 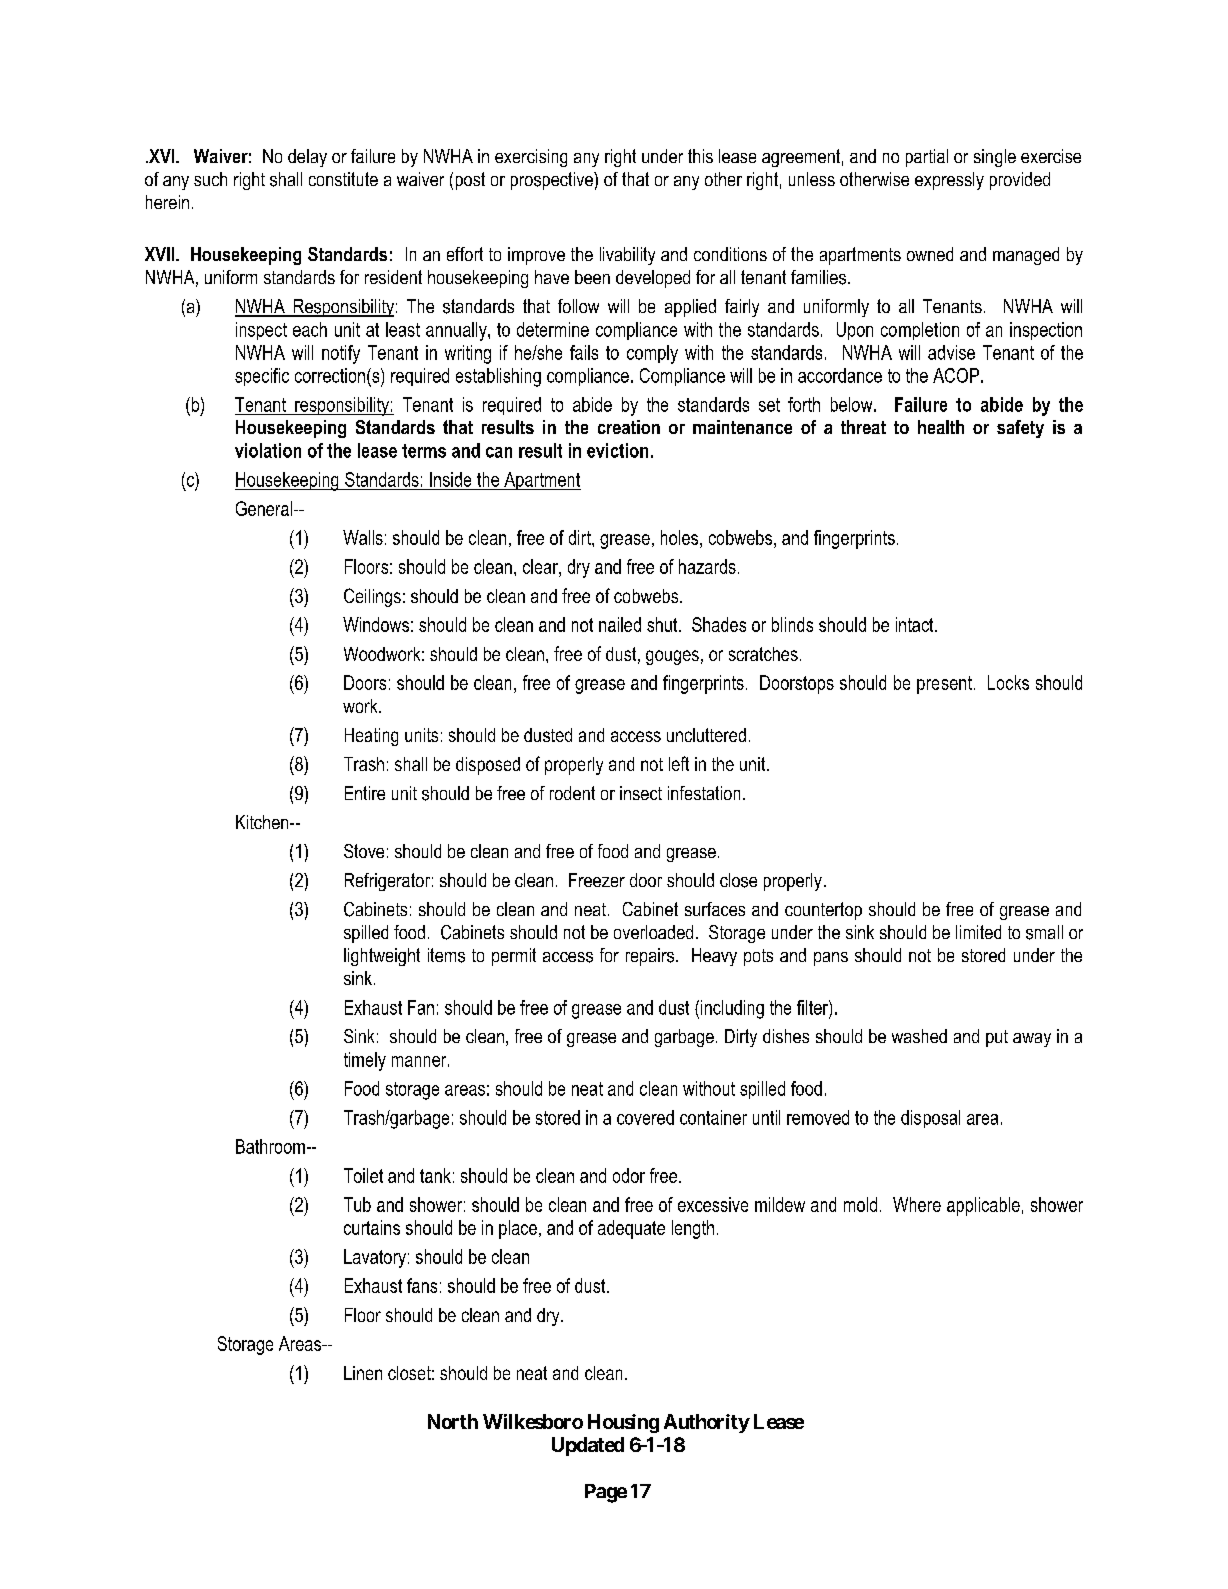 What do you see at coordinates (363, 1373) in the screenshot?
I see `Linen` at bounding box center [363, 1373].
